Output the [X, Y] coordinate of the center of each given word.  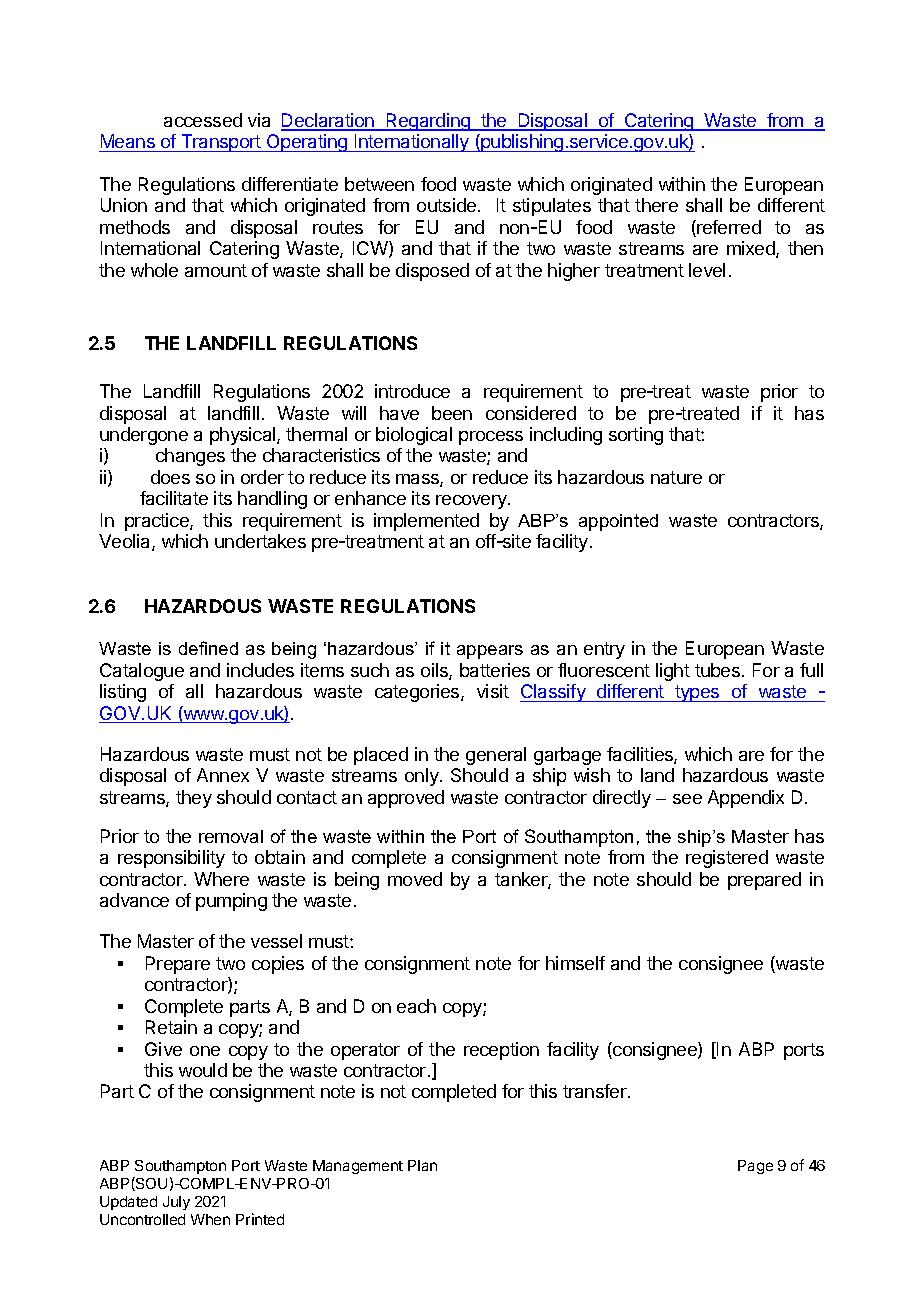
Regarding [428, 122]
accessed [203, 120]
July [176, 1203]
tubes [717, 670]
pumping [231, 902]
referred [728, 228]
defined [208, 648]
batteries [495, 670]
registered [727, 859]
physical [244, 436]
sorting [636, 436]
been [452, 413]
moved [415, 879]
